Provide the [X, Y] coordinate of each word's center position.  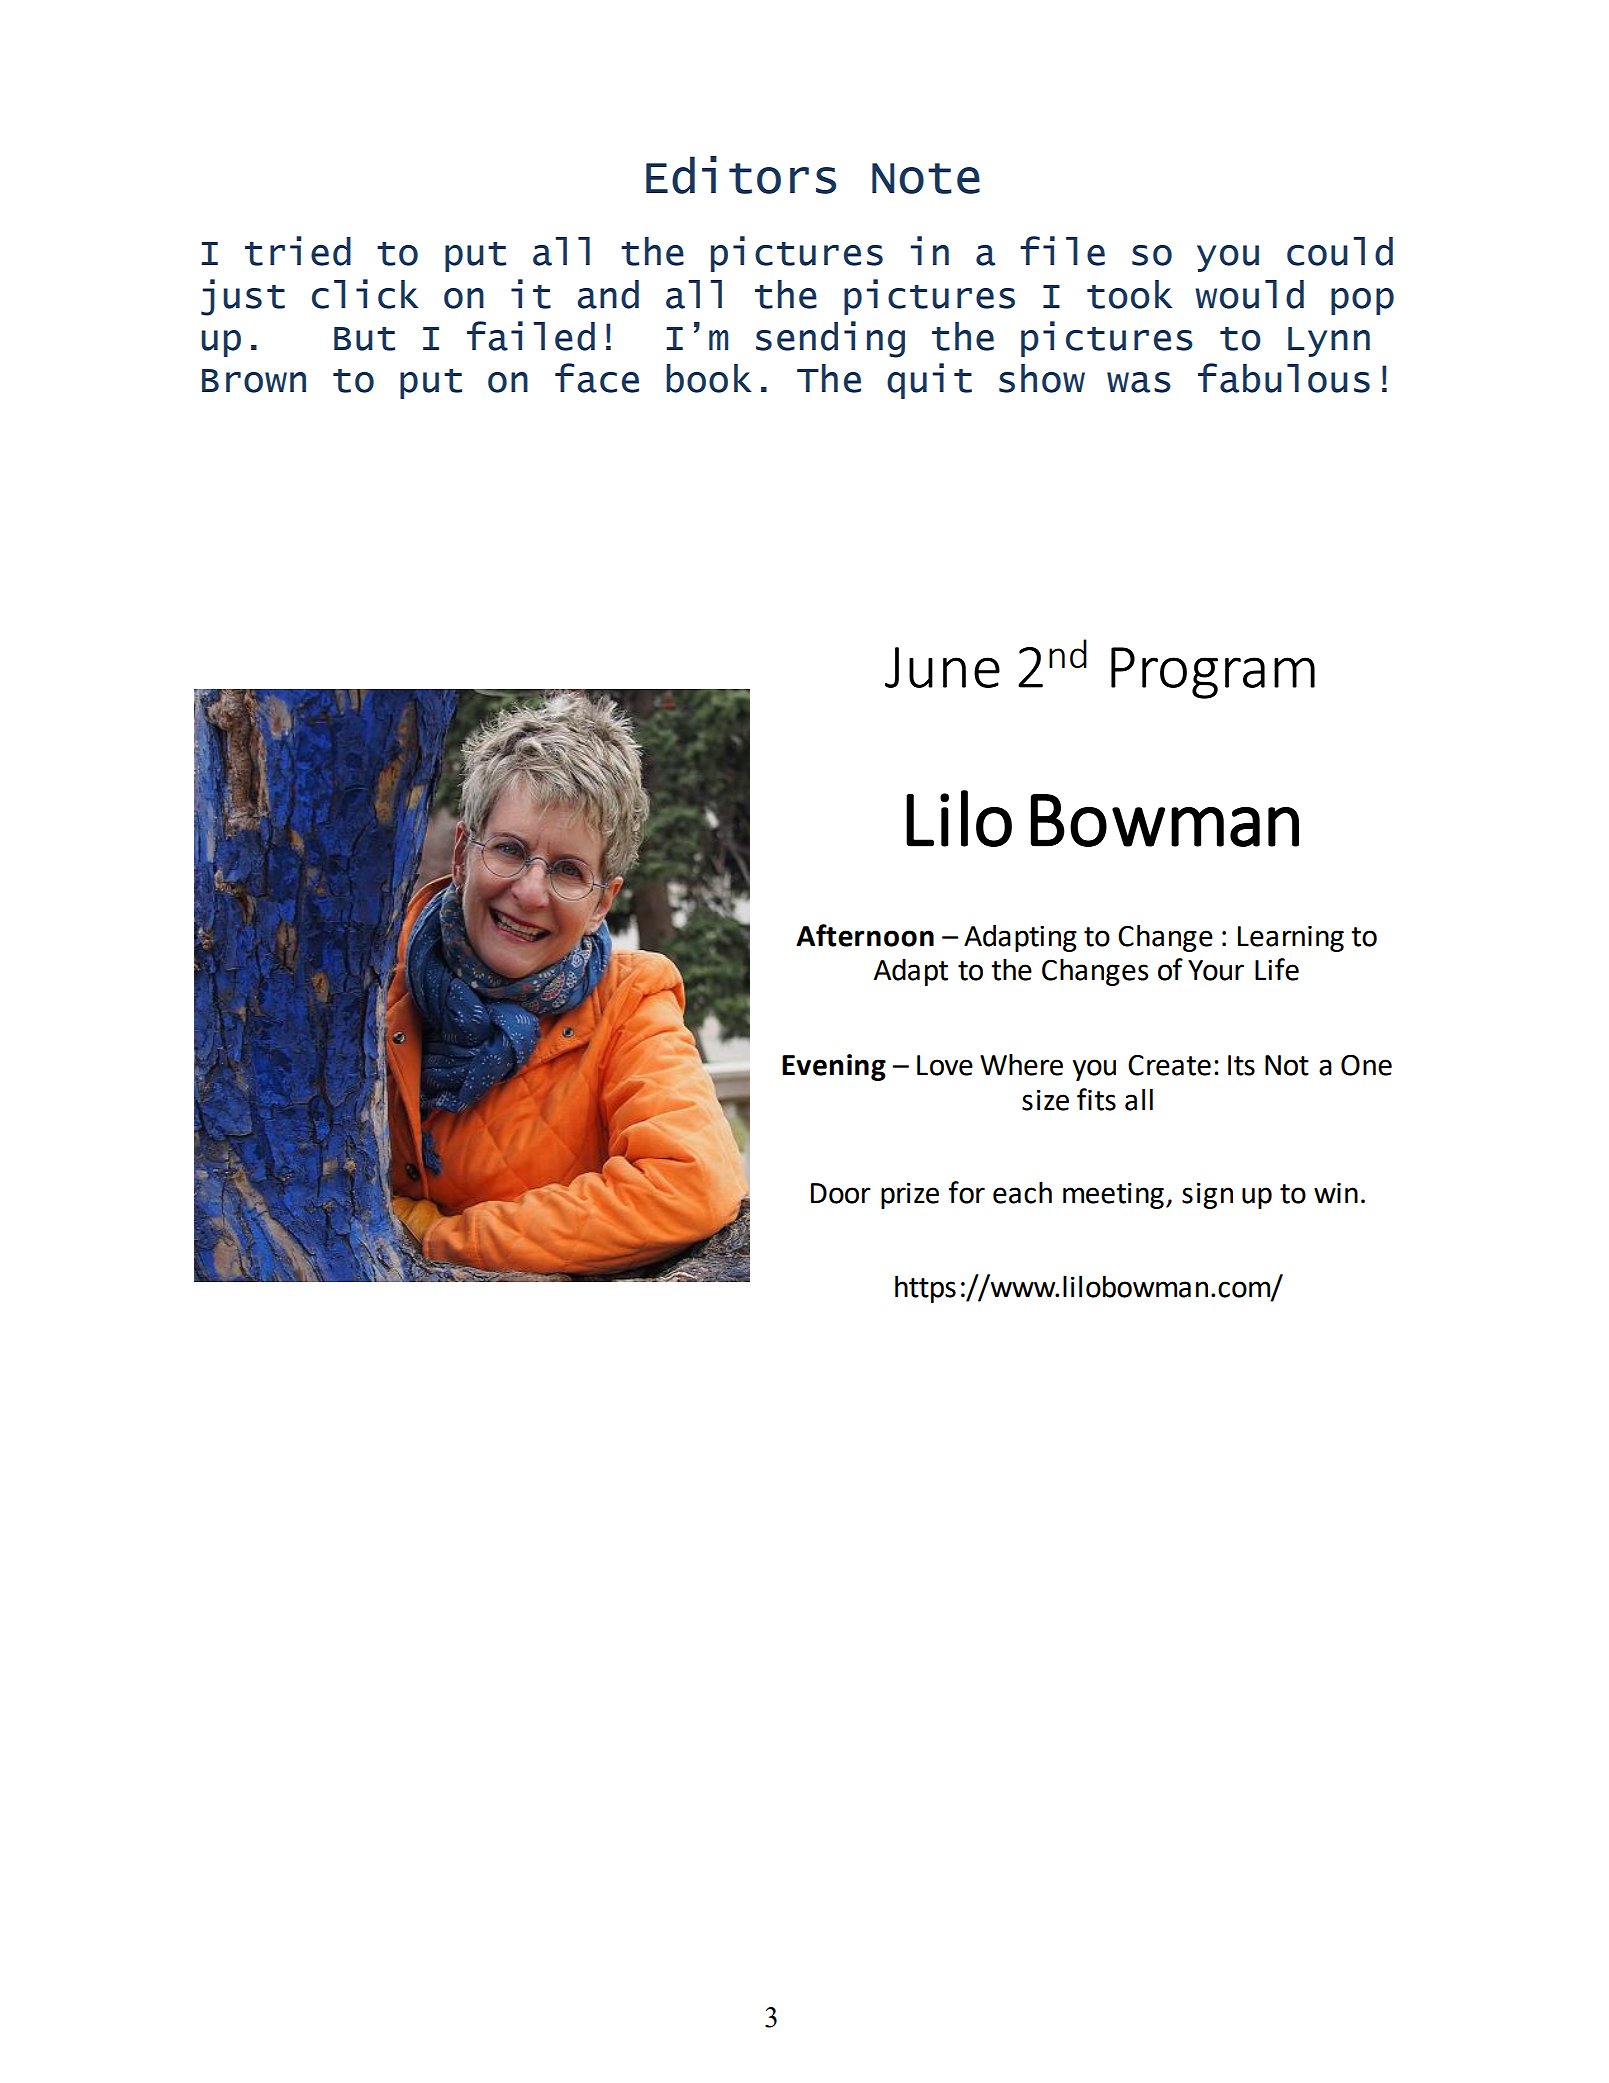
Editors [741, 175]
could [1340, 251]
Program [1213, 673]
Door [841, 1193]
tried [298, 251]
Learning [1291, 939]
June [942, 667]
